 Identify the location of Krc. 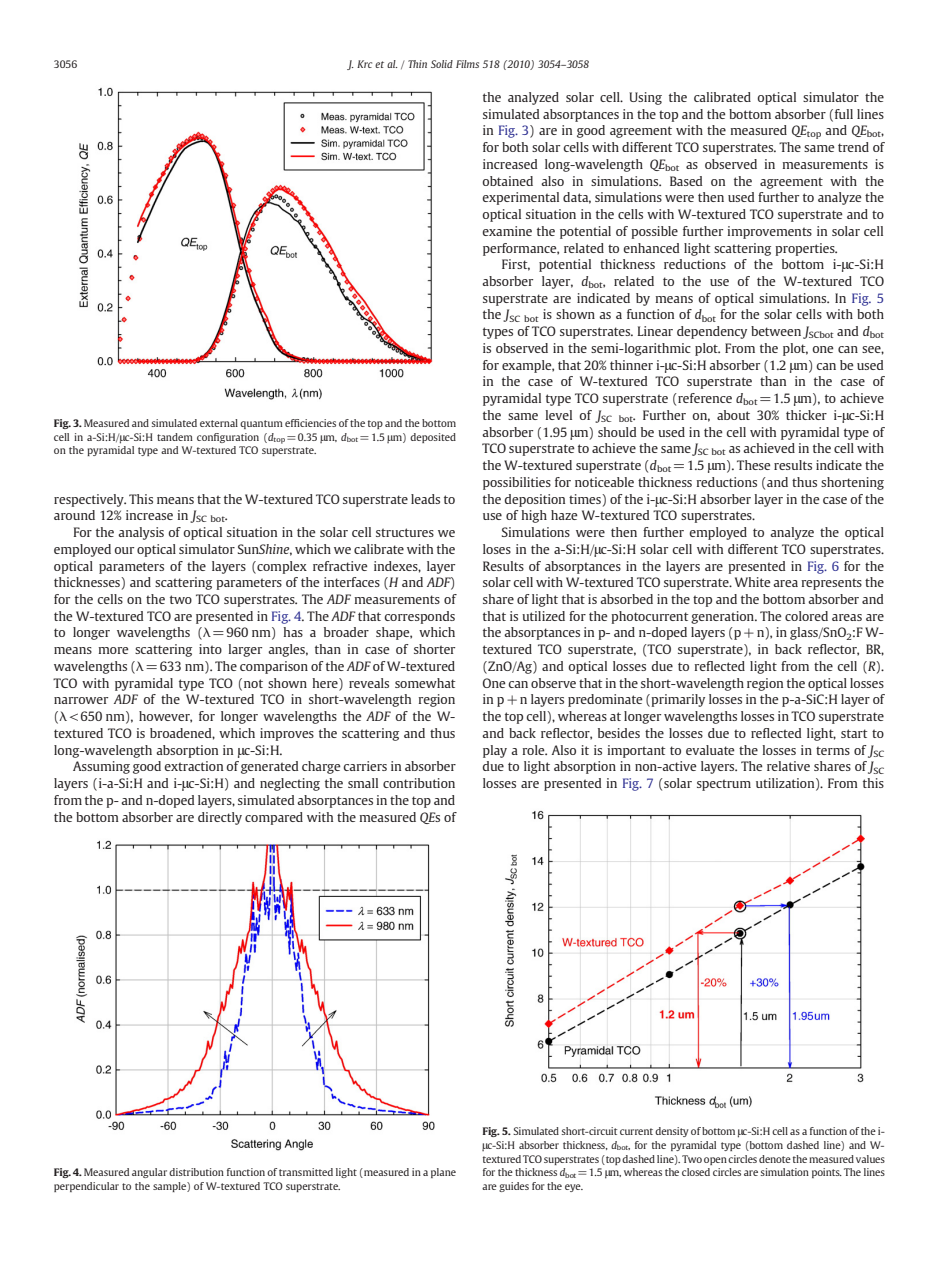
(364, 64).
